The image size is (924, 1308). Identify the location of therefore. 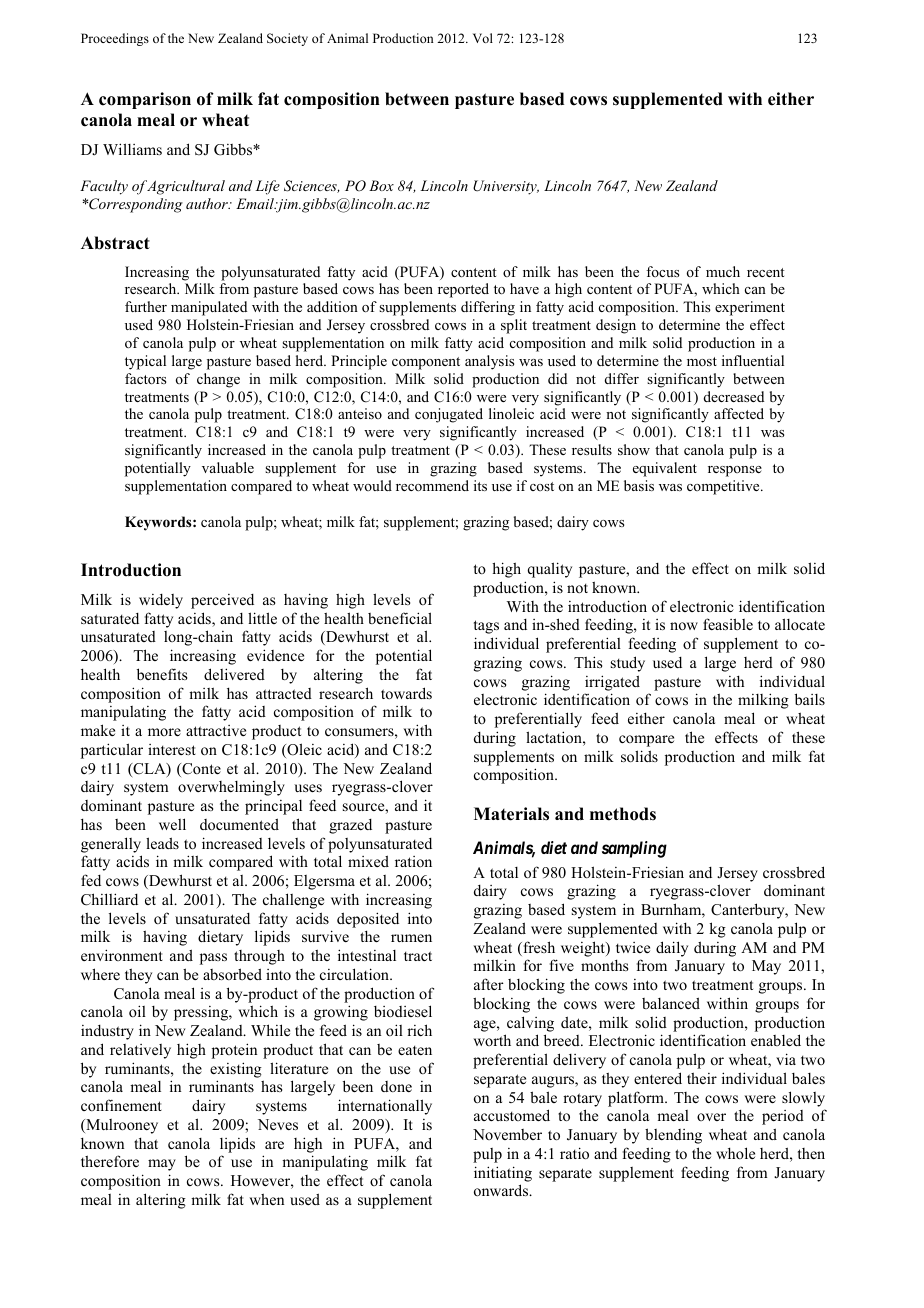
(110, 1161).
